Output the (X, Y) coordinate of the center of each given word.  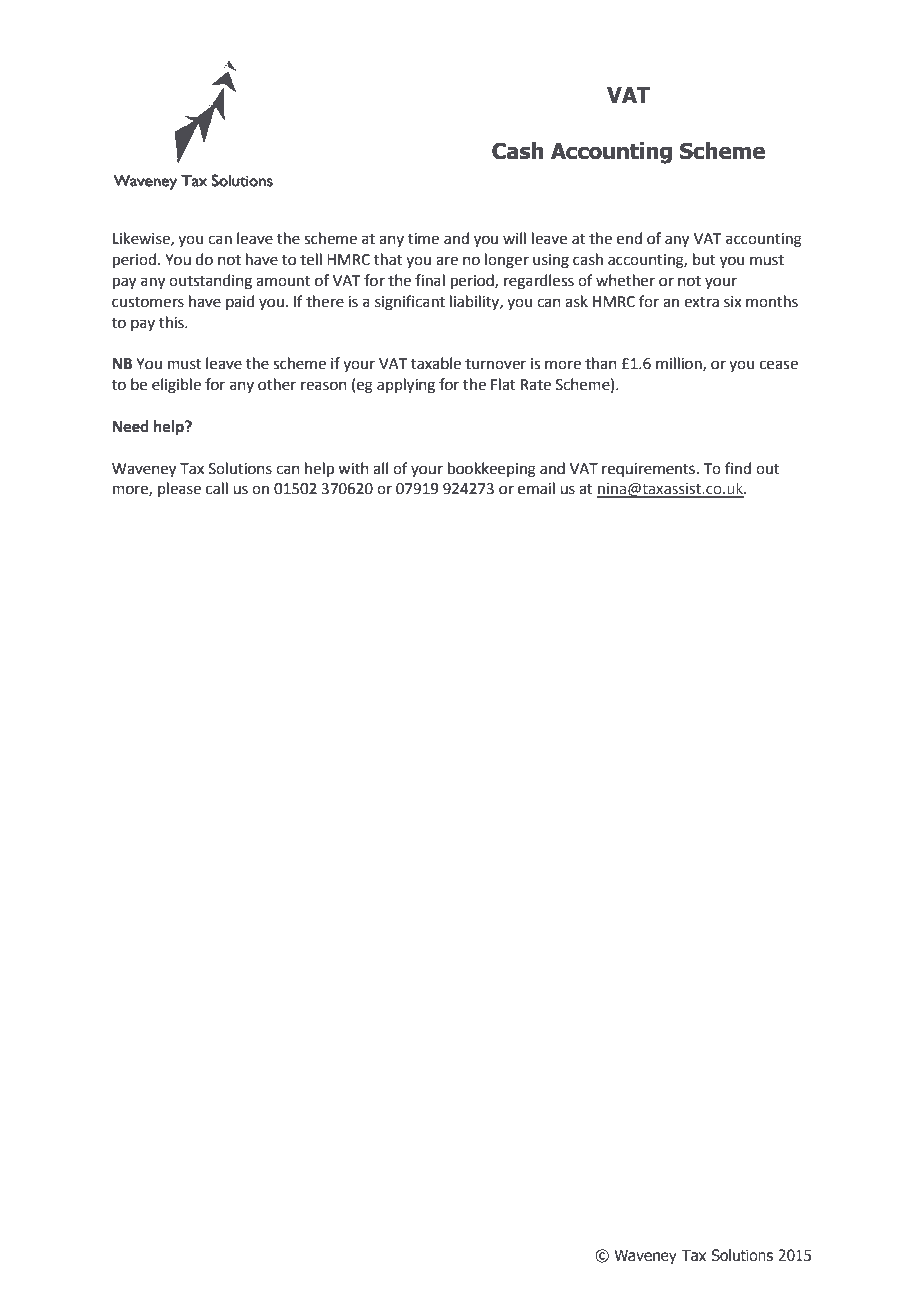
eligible (176, 386)
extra (701, 302)
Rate (536, 385)
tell (311, 259)
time (423, 239)
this (172, 322)
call (217, 488)
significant (410, 303)
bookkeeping (492, 470)
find (738, 468)
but (704, 259)
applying (406, 386)
